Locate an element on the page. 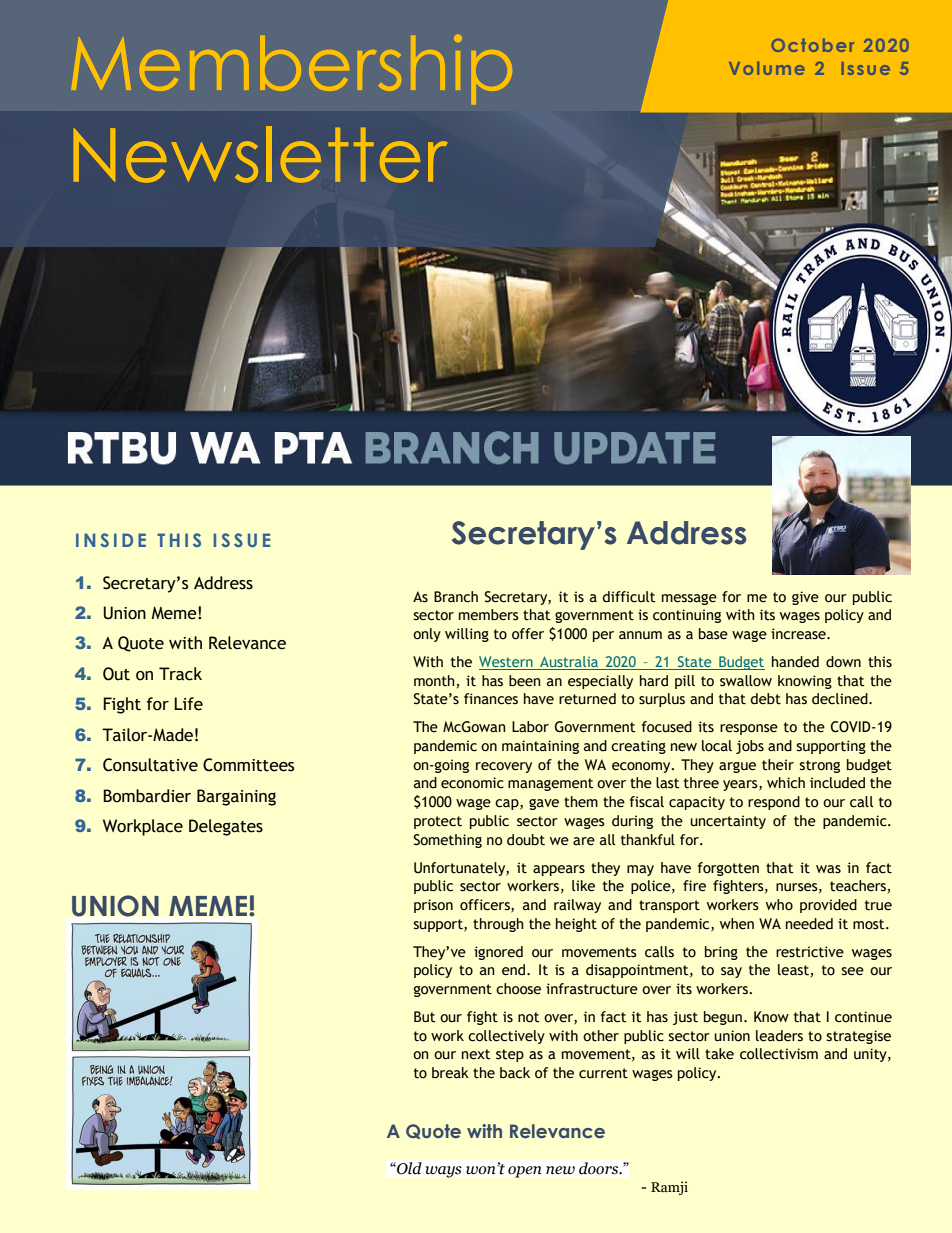 The image size is (952, 1233). Old is located at coordinates (408, 1168).
